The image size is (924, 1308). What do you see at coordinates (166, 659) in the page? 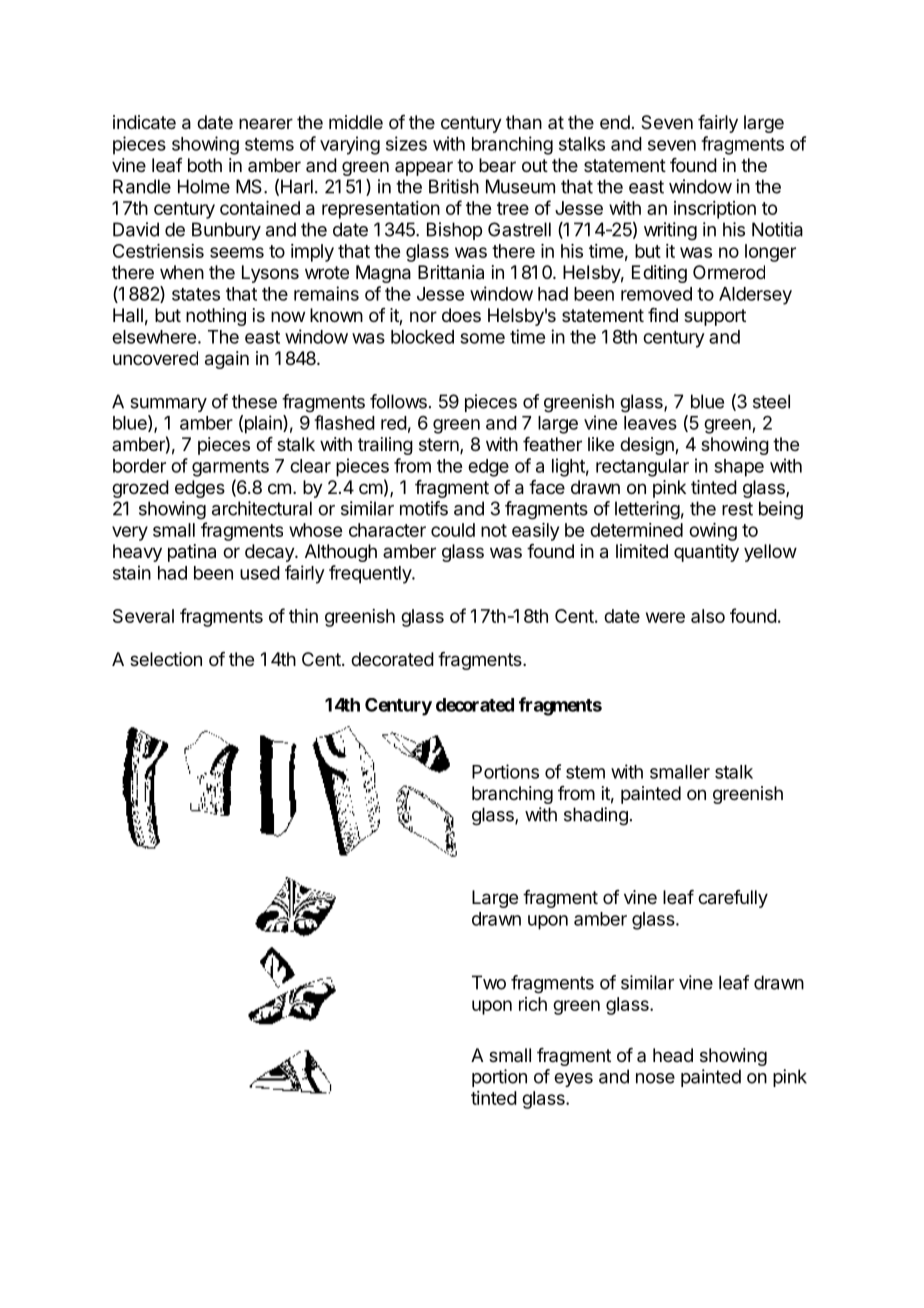
I see `selection` at bounding box center [166, 659].
